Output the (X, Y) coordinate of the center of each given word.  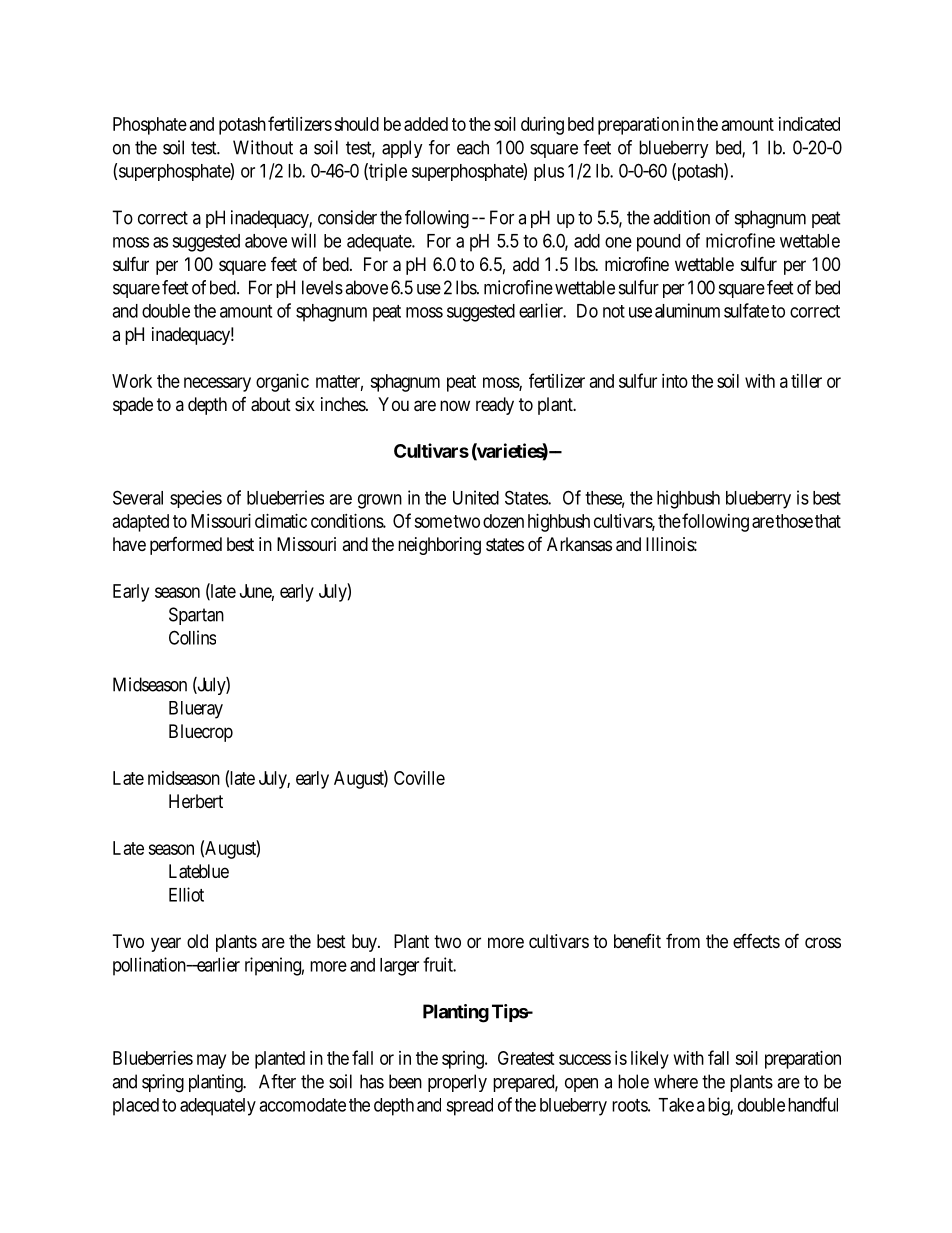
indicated (809, 124)
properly (457, 1083)
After (277, 1081)
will (303, 240)
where (676, 1081)
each (473, 147)
